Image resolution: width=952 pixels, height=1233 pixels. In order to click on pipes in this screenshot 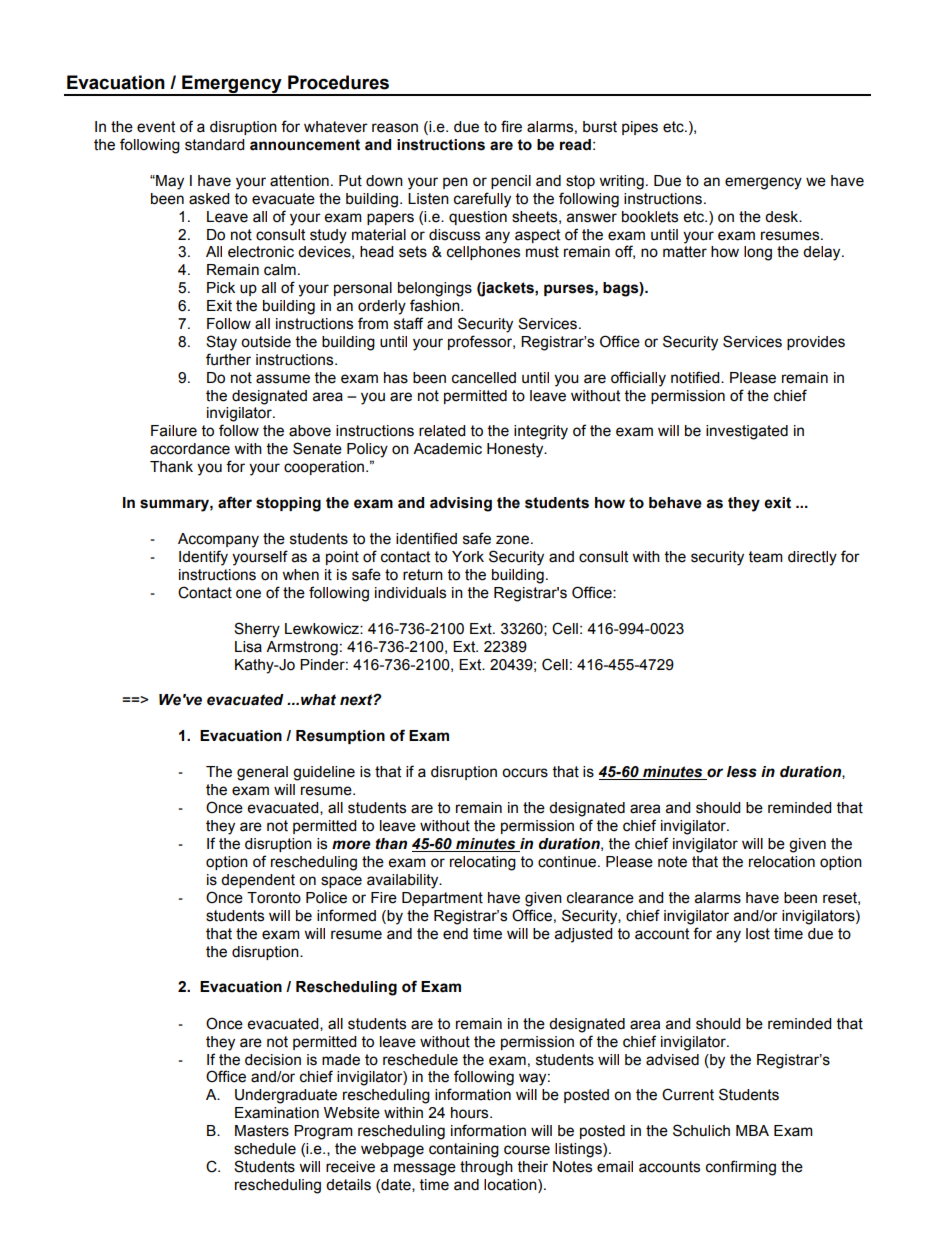, I will do `click(640, 128)`.
